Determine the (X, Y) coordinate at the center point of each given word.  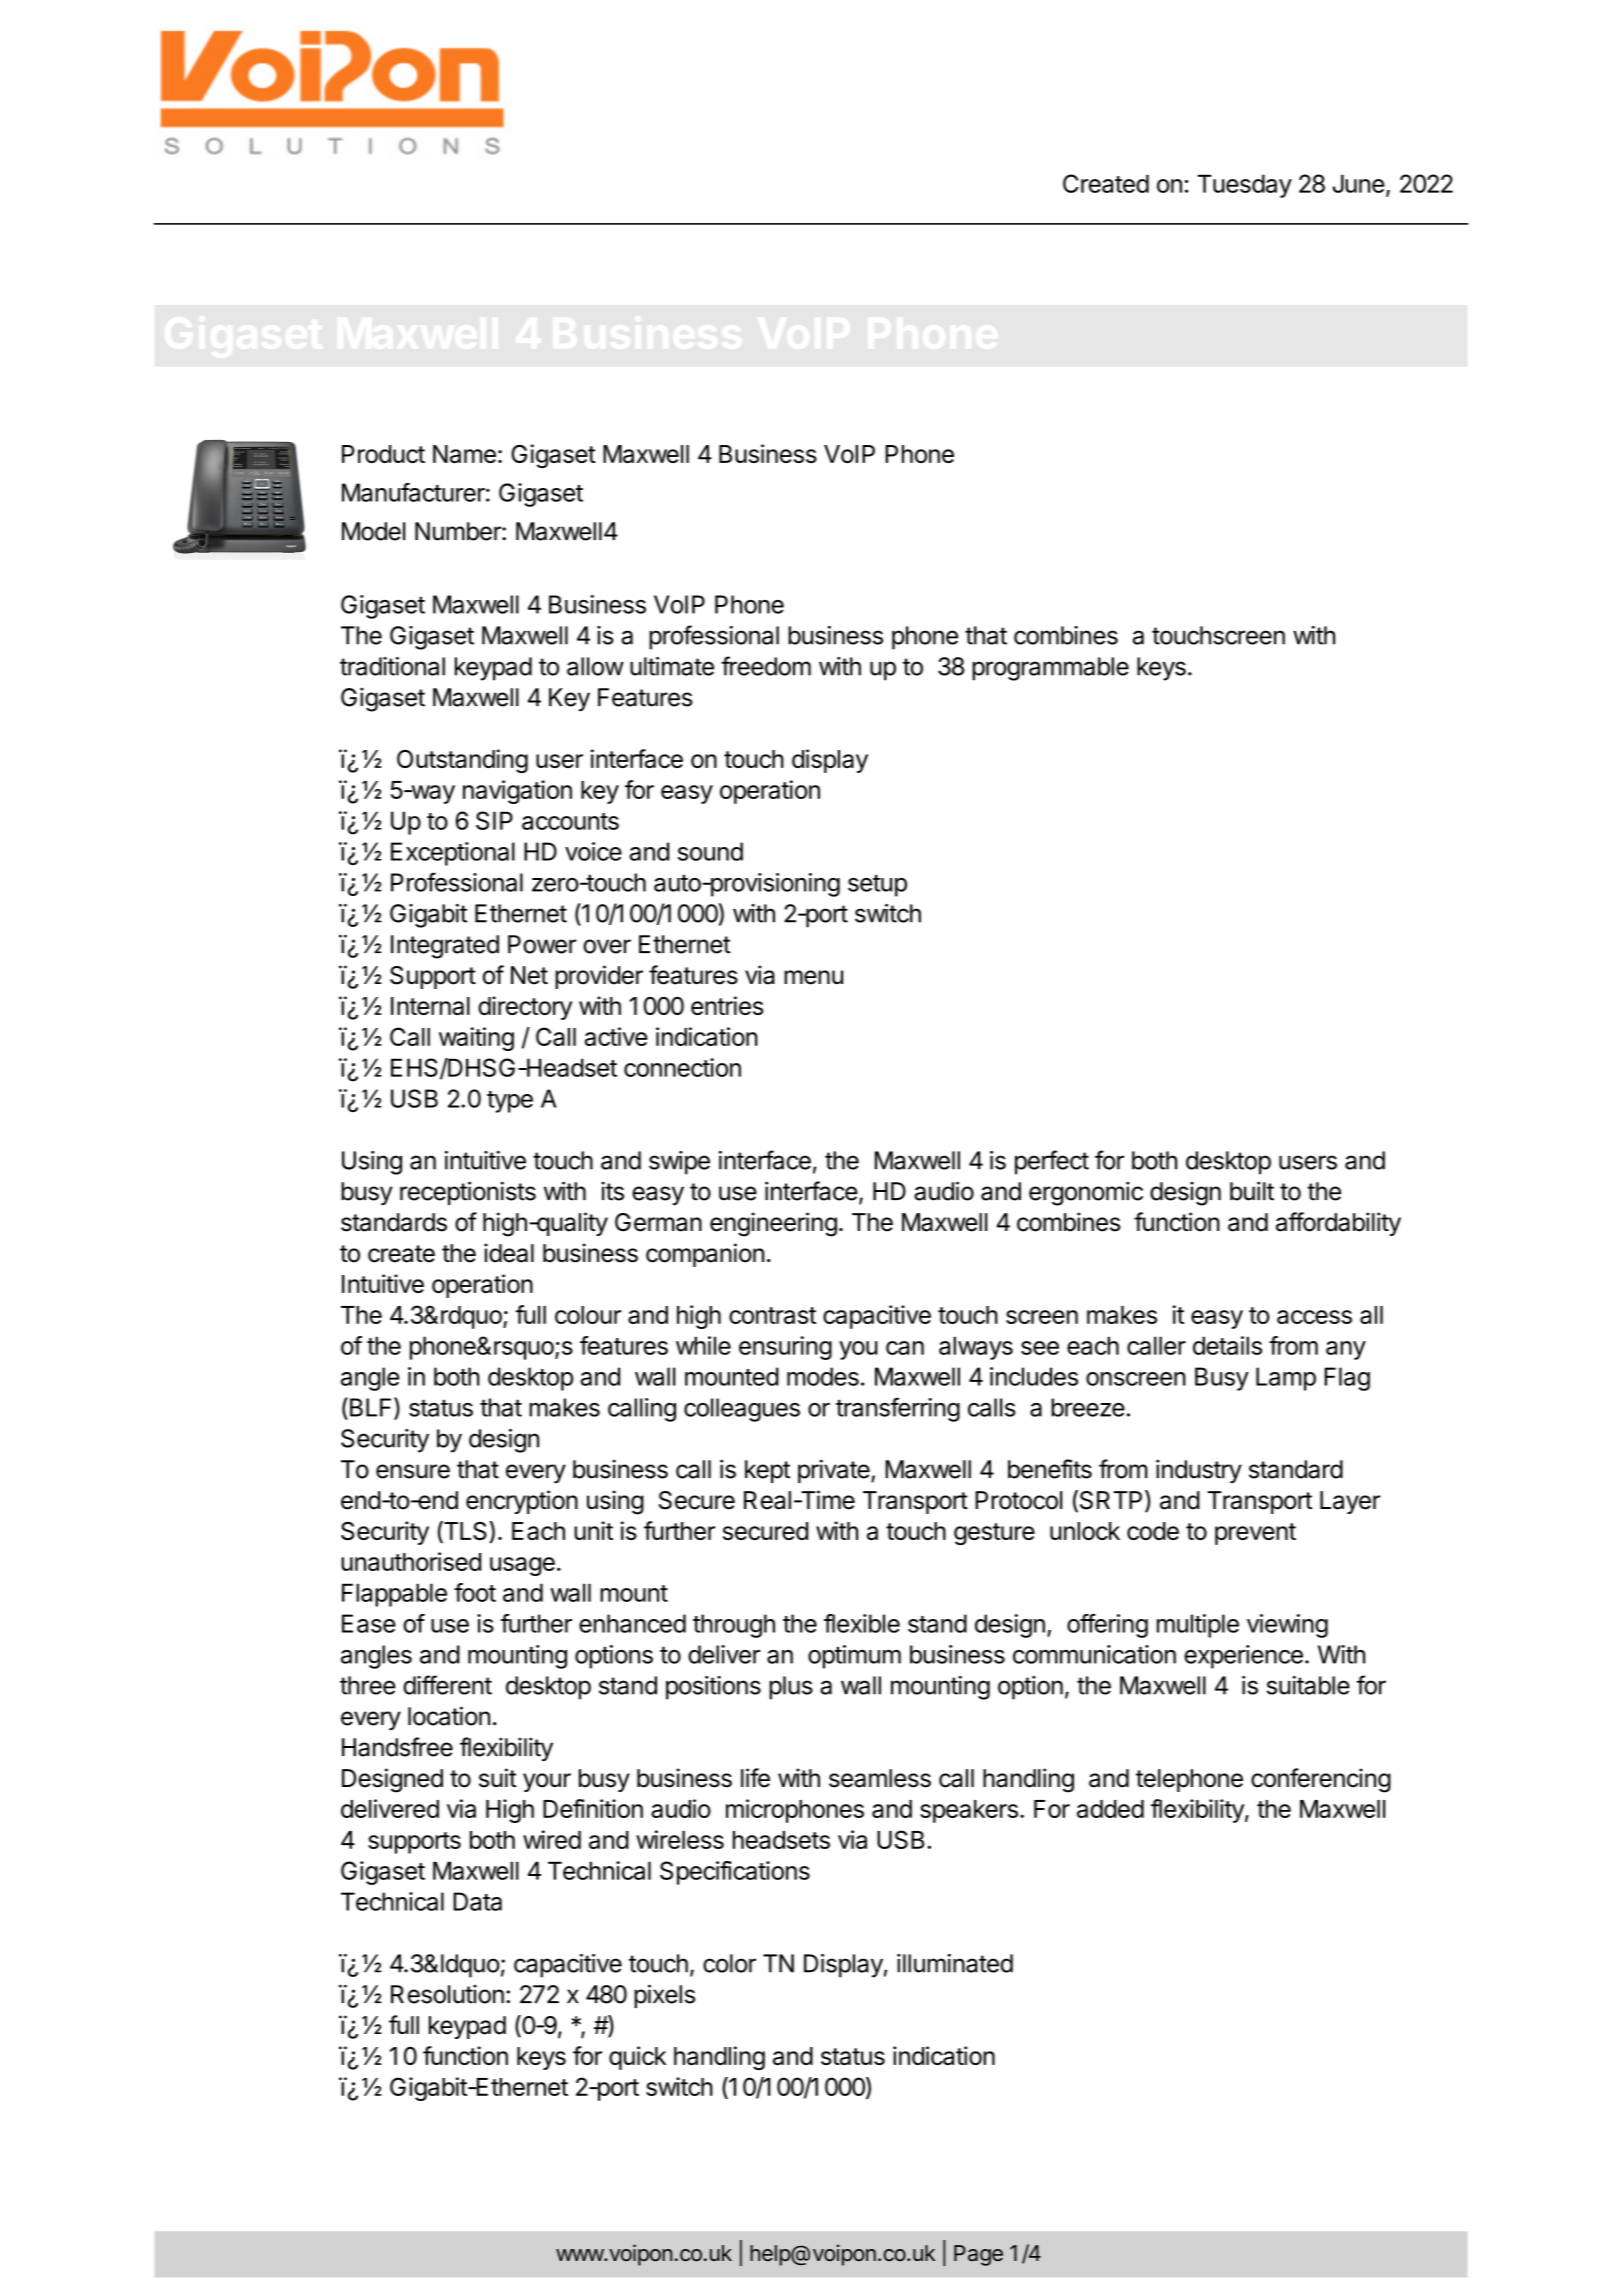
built (1252, 1191)
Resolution (447, 1994)
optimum (854, 1657)
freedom (766, 666)
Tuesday (1244, 186)
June (1359, 183)
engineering (773, 1224)
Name (464, 454)
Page (978, 2255)
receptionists (468, 1193)
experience (1243, 1657)
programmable (1050, 669)
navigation (517, 792)
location (449, 1716)
